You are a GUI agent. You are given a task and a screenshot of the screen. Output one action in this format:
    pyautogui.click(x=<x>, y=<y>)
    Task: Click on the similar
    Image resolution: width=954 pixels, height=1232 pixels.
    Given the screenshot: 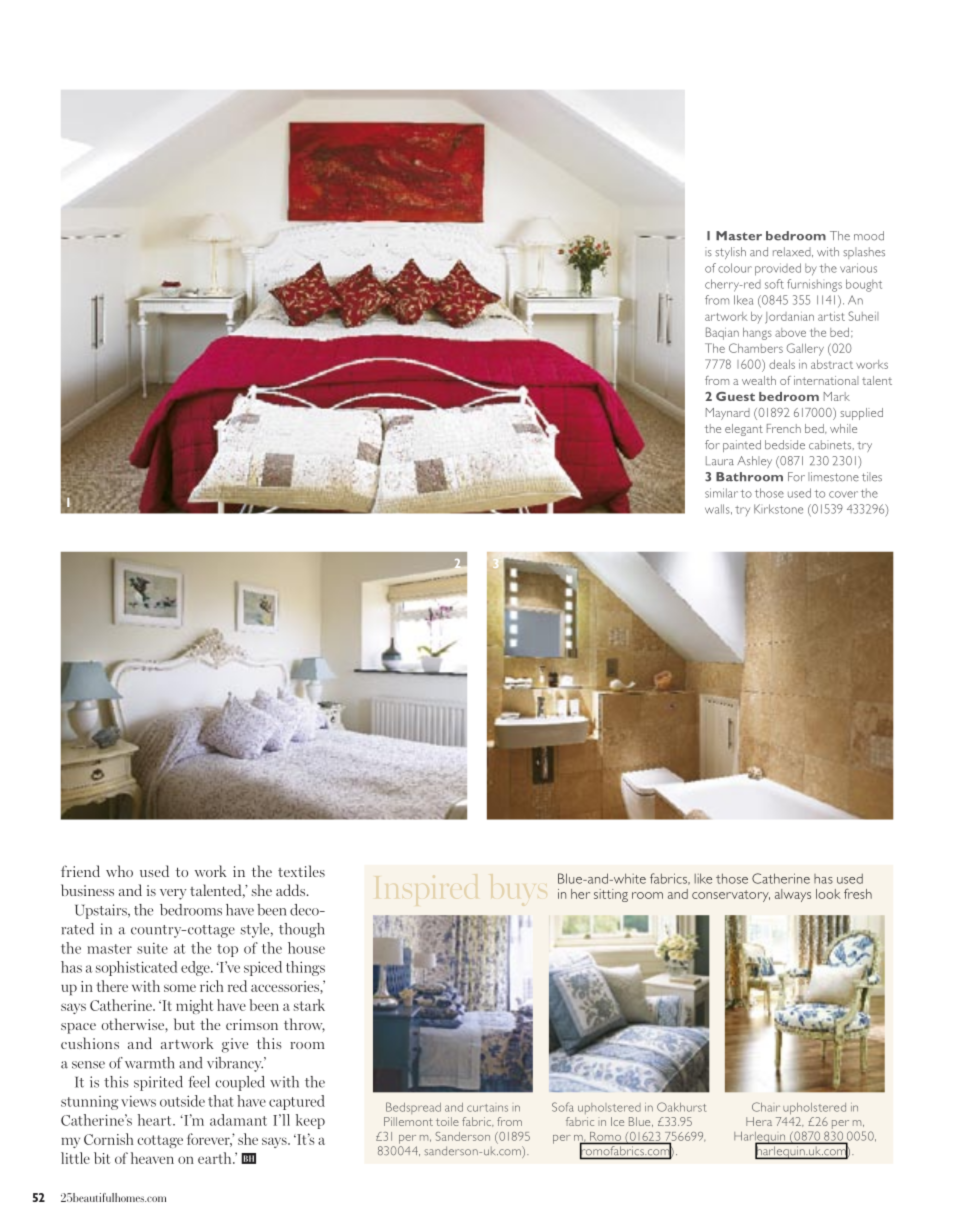 What is the action you would take?
    pyautogui.click(x=721, y=493)
